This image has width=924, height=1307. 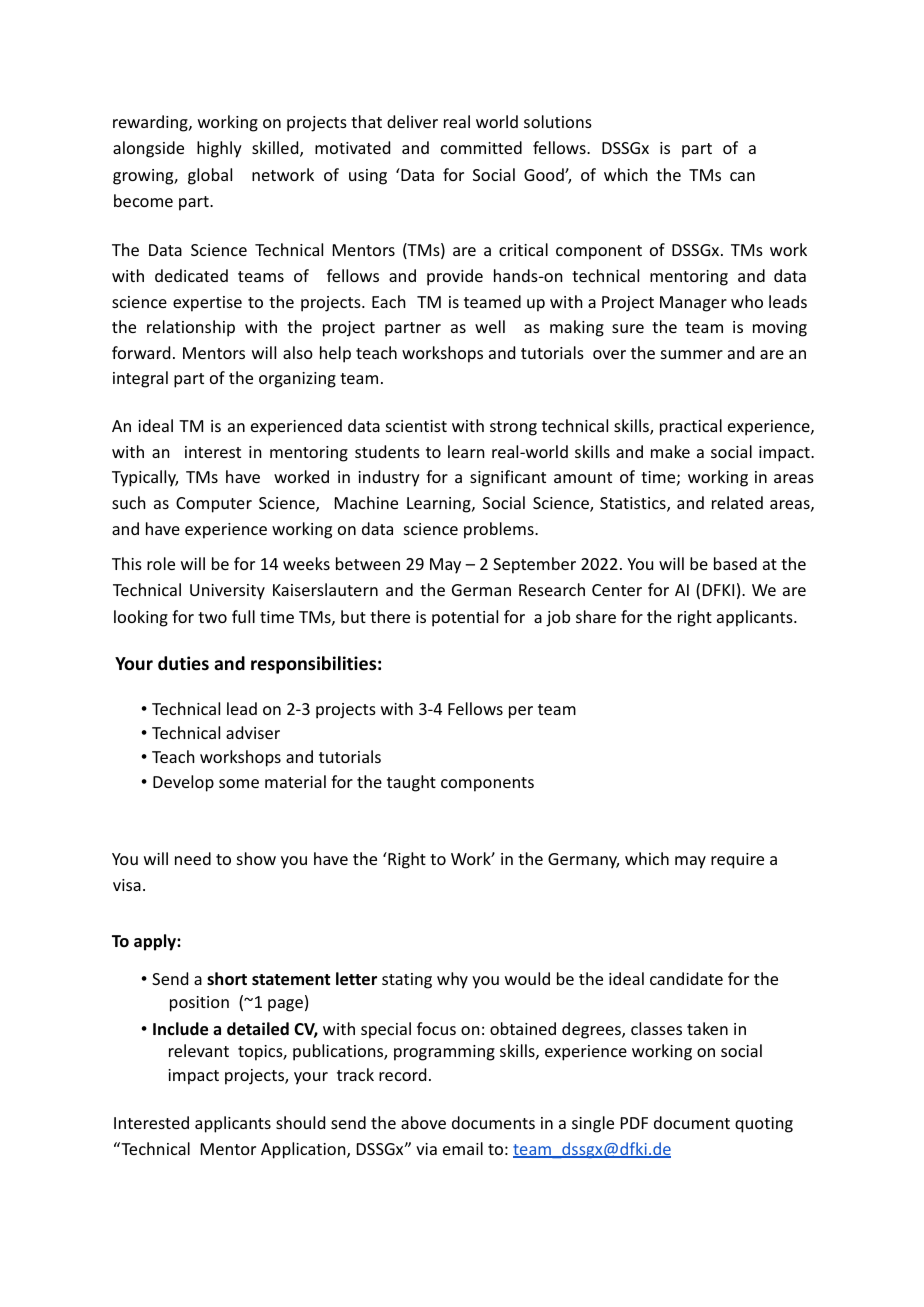 What do you see at coordinates (764, 1125) in the image?
I see `quoting` at bounding box center [764, 1125].
